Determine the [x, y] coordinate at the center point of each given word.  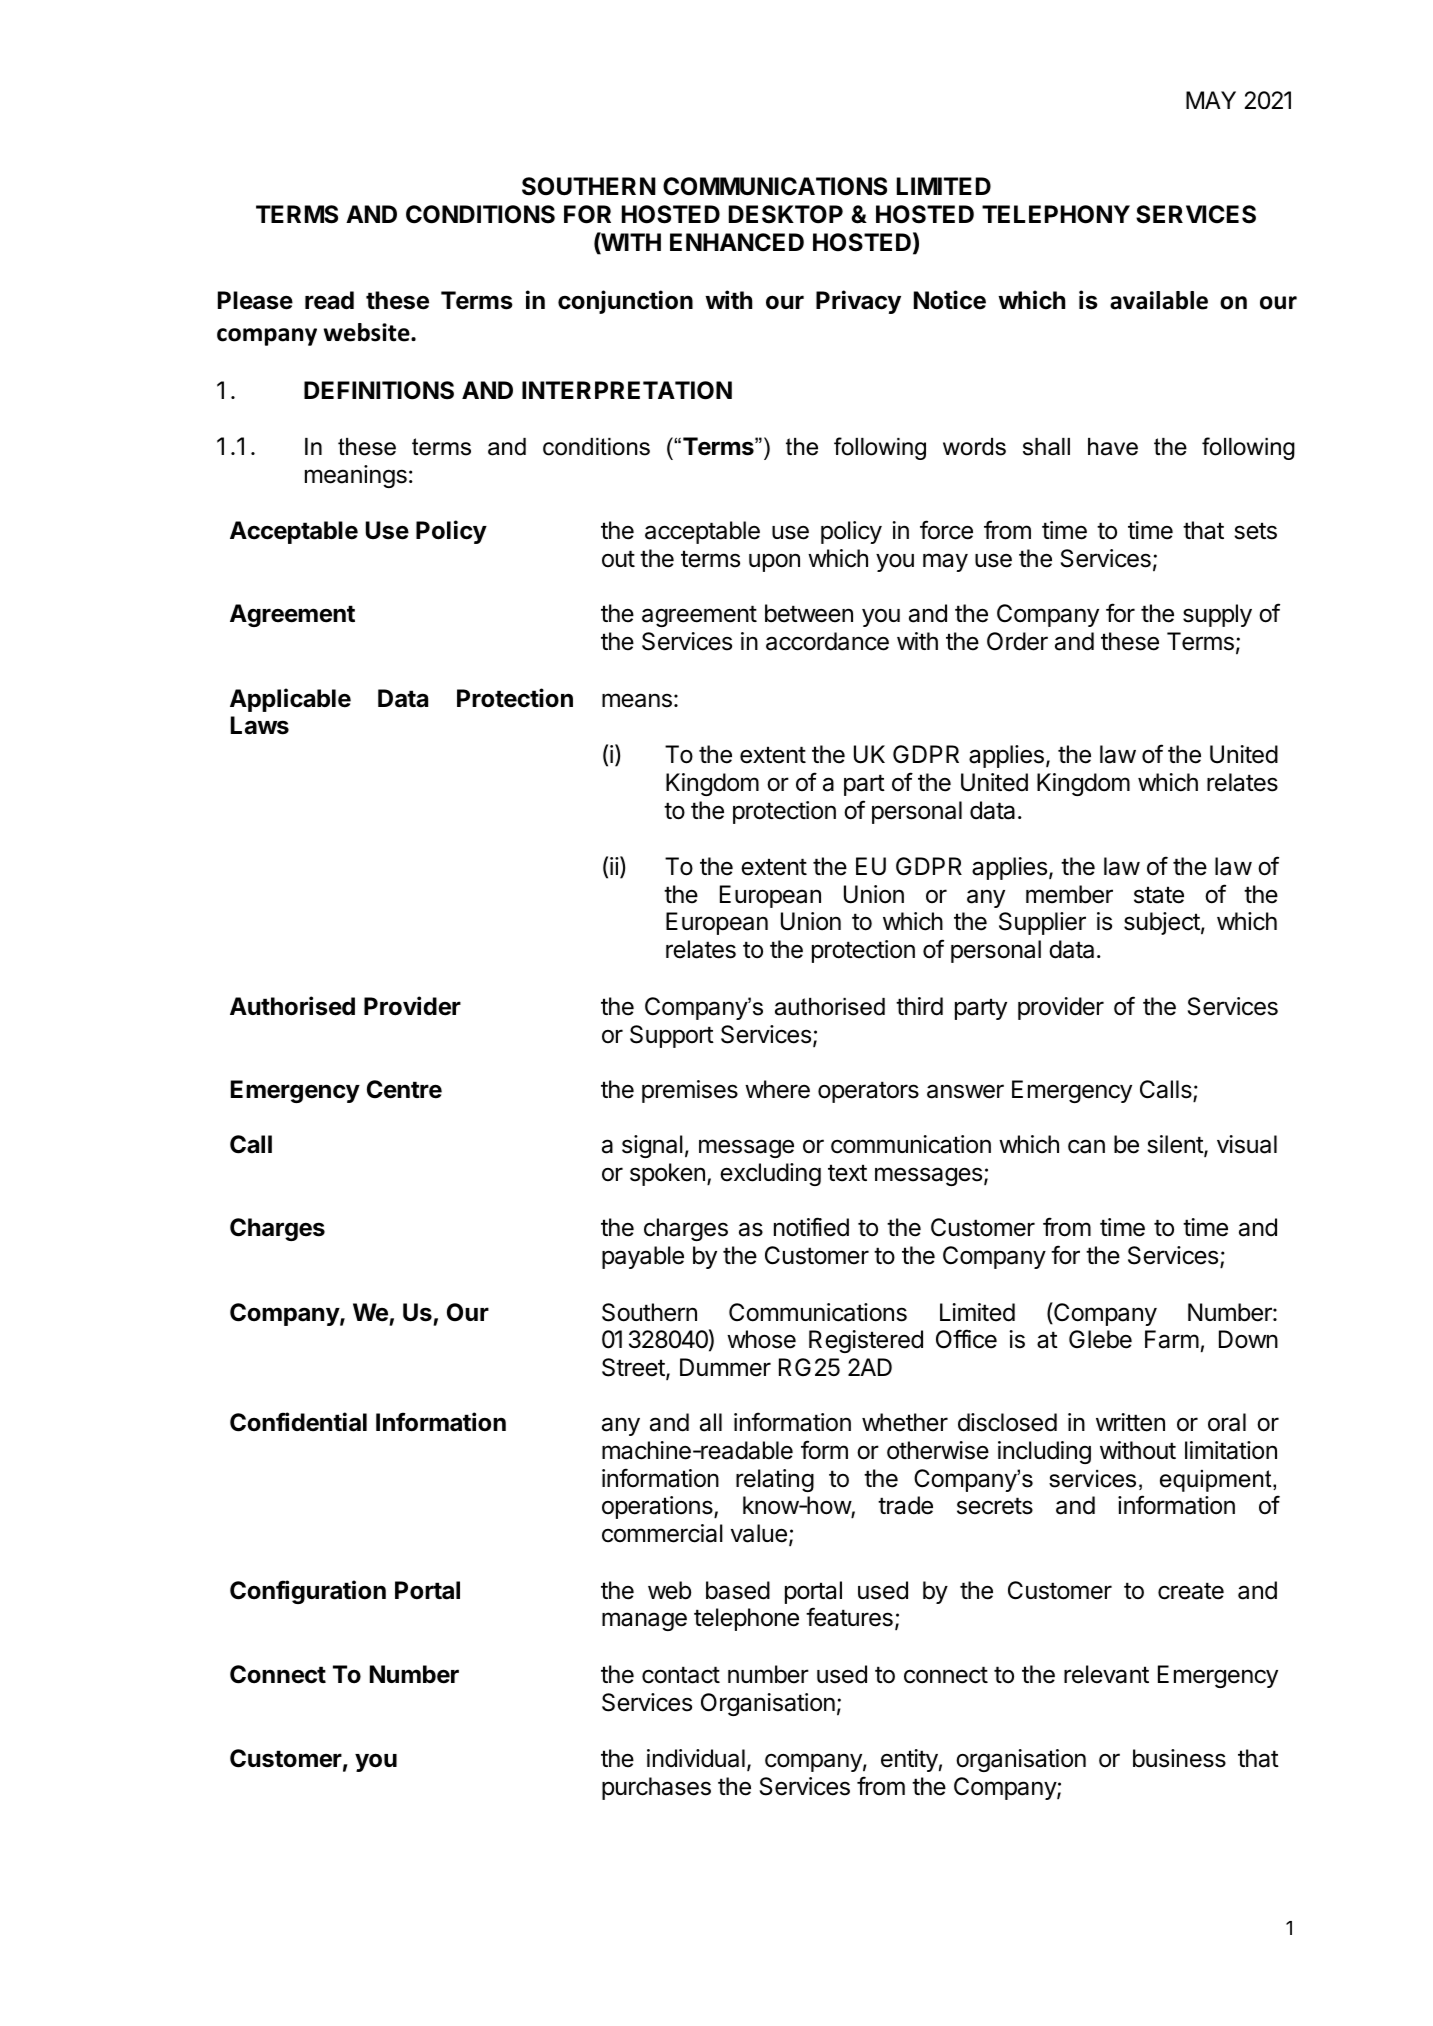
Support [672, 1036]
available [1159, 300]
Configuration [308, 1592]
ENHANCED [737, 242]
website [367, 332]
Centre [404, 1089]
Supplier [1042, 923]
